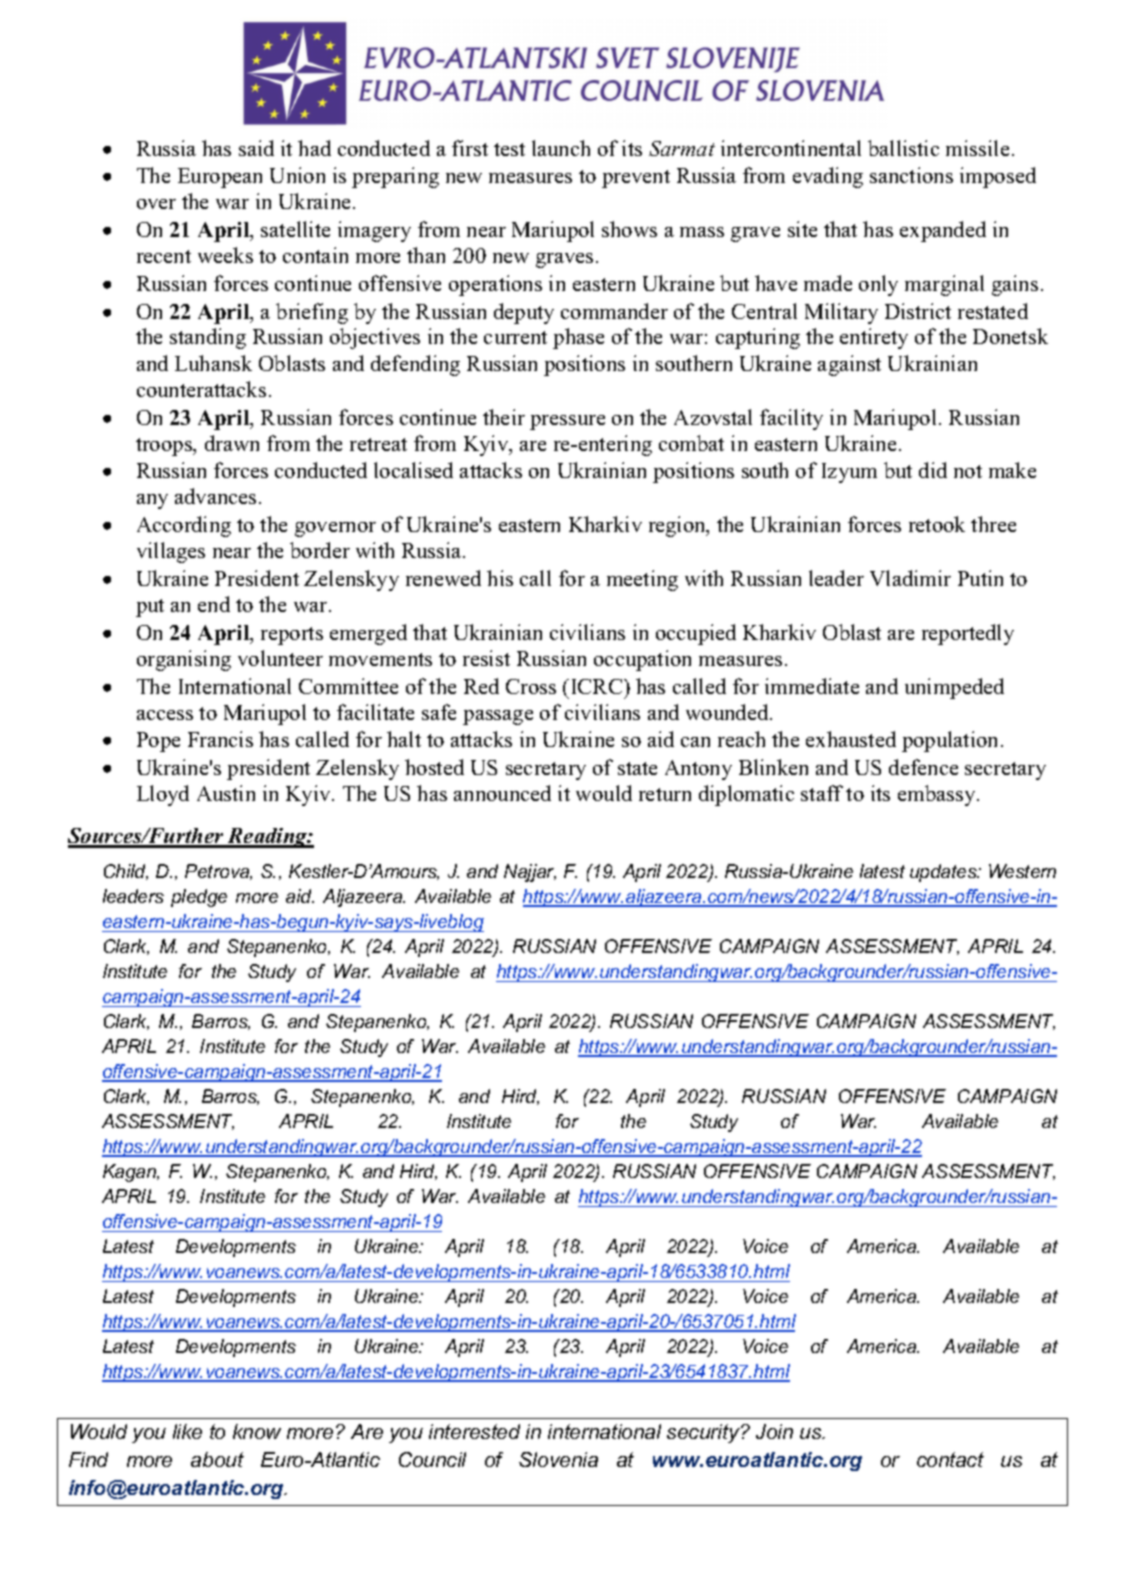 This screenshot has height=1592, width=1125. What do you see at coordinates (950, 1459) in the screenshot?
I see `contact` at bounding box center [950, 1459].
